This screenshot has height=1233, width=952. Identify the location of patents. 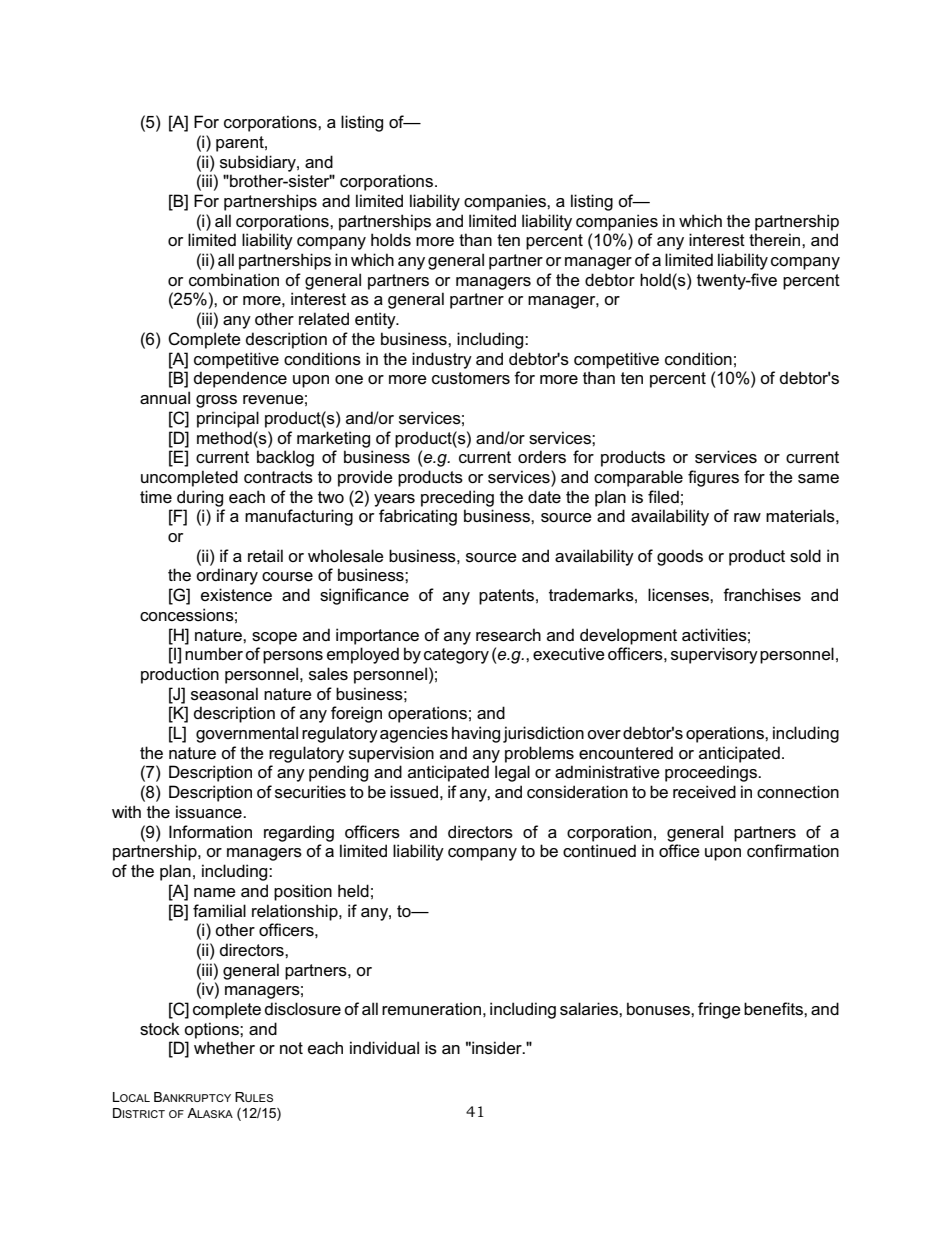
(508, 597).
